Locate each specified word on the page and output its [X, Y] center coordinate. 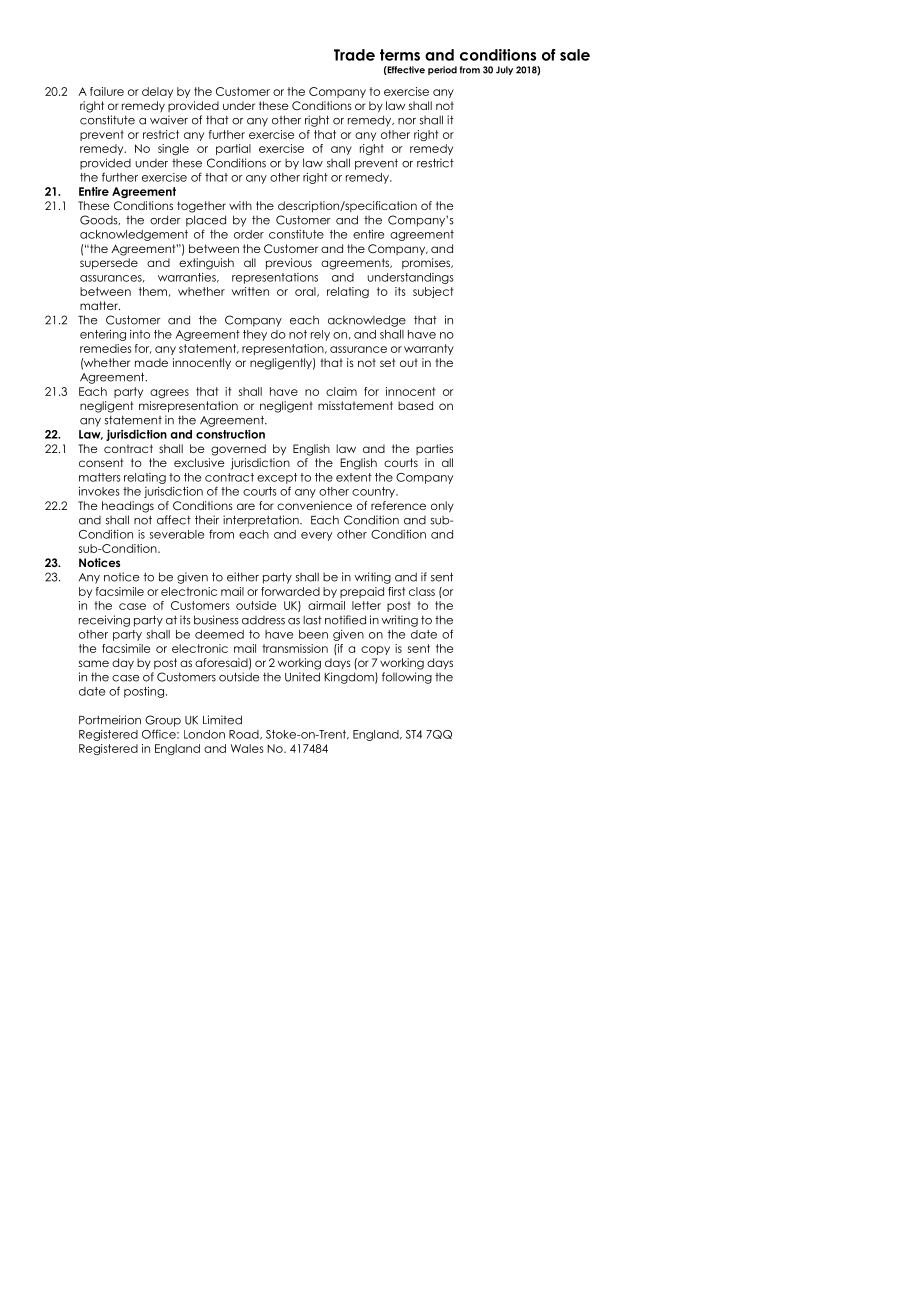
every [316, 536]
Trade [354, 55]
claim [341, 391]
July [504, 70]
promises [427, 263]
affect [174, 520]
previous [289, 264]
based [415, 405]
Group [163, 721]
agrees [169, 393]
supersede [109, 264]
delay [157, 92]
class [422, 591]
